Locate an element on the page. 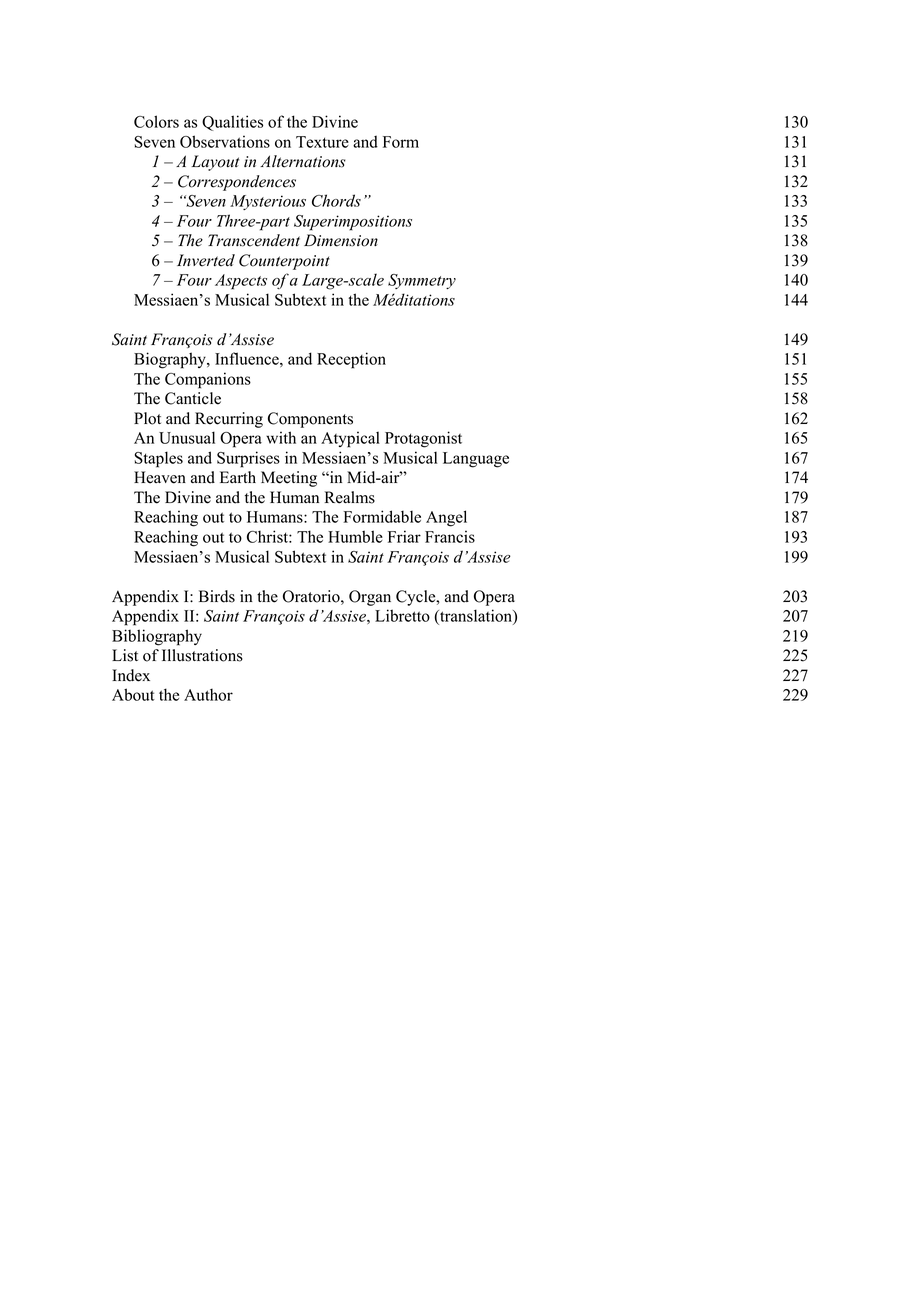 This page has width=924, height=1308. Humble is located at coordinates (355, 536).
